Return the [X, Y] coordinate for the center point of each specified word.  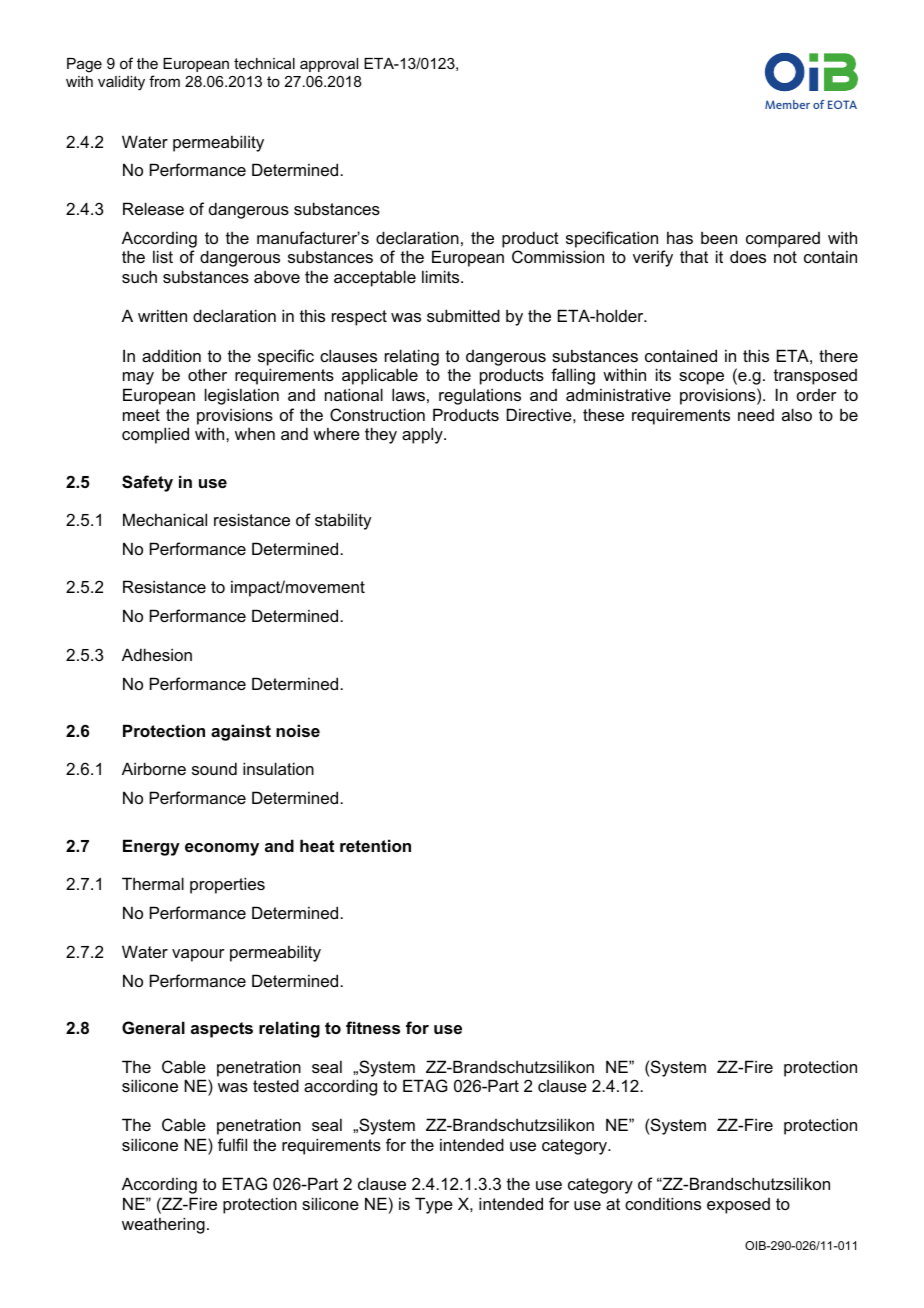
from [164, 81]
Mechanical [165, 519]
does [748, 256]
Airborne [154, 768]
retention [375, 845]
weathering [163, 1225]
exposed [738, 1206]
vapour [198, 955]
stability [343, 521]
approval [329, 65]
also [797, 414]
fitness [373, 1027]
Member [787, 104]
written [162, 315]
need [756, 415]
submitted [463, 315]
